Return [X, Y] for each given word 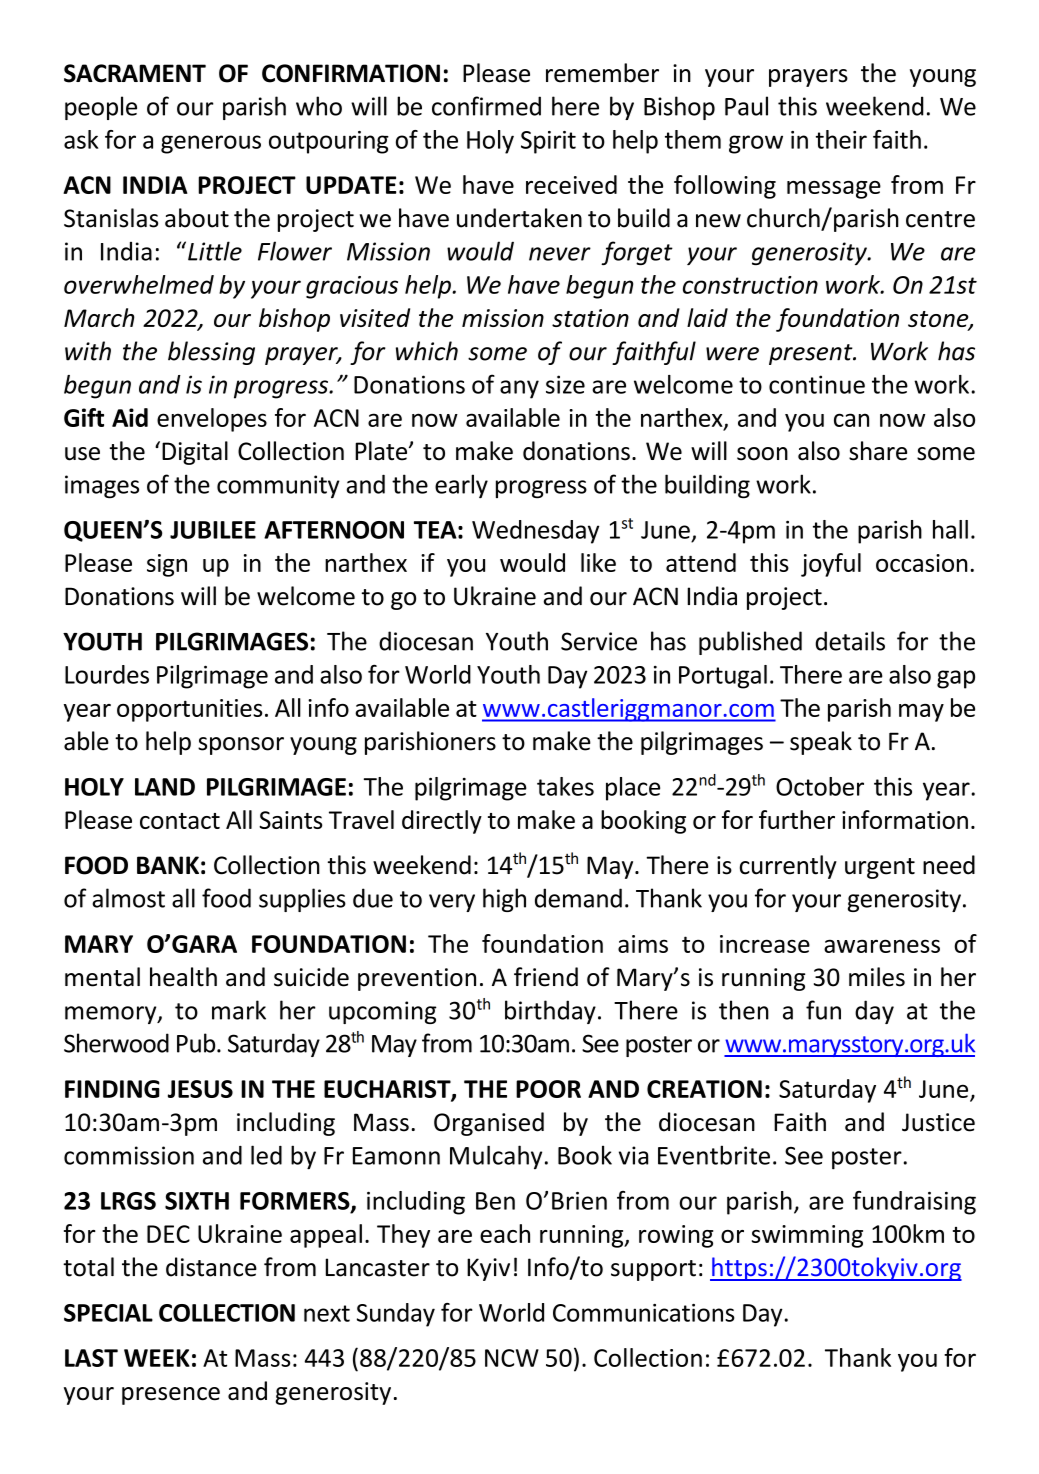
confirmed [486, 106]
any [519, 389]
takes [565, 786]
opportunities [189, 710]
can [851, 420]
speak [821, 743]
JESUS [200, 1089]
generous [211, 144]
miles [877, 977]
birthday [550, 1012]
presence [171, 1396]
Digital [195, 453]
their [841, 139]
